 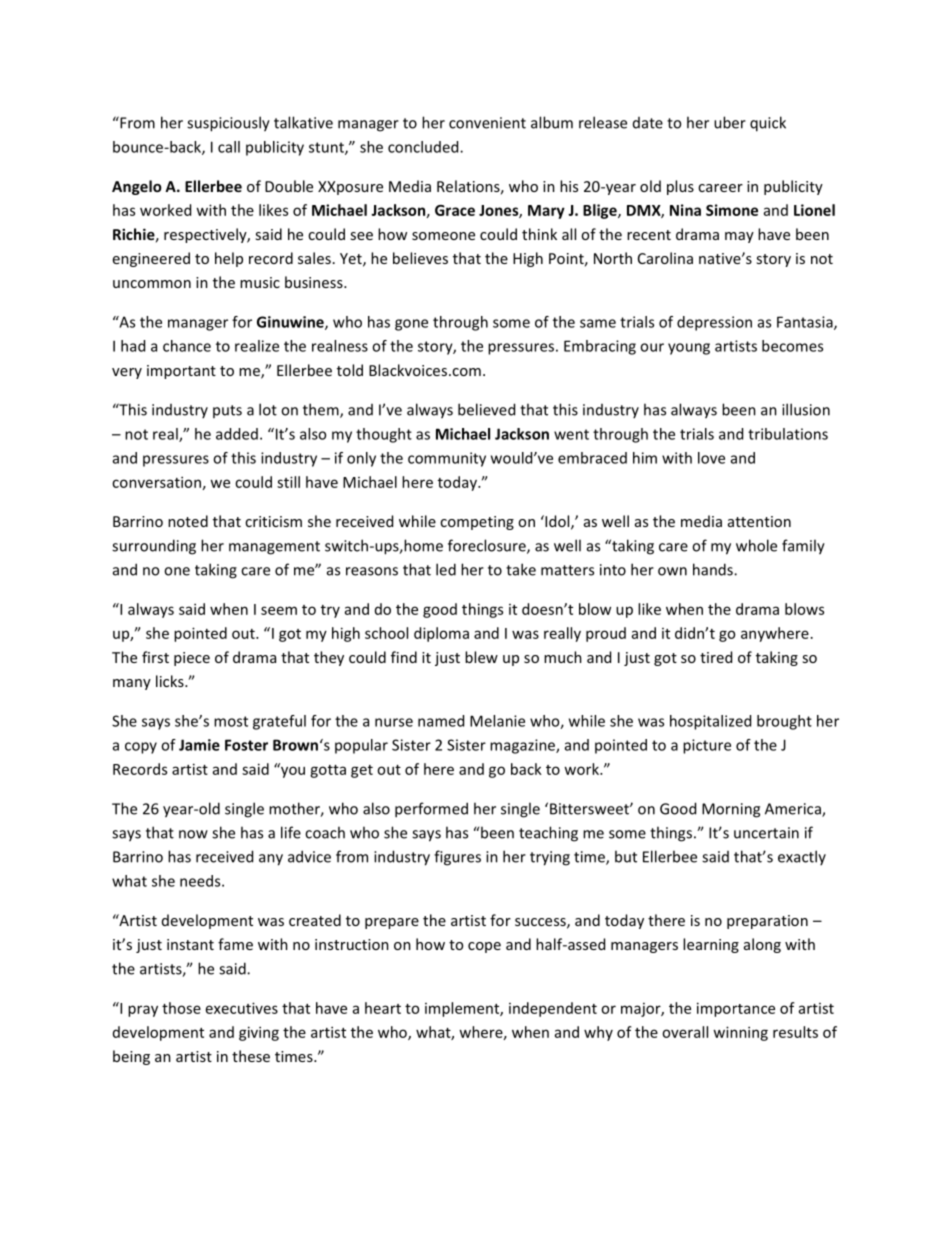 What do you see at coordinates (714, 569) in the screenshot?
I see `hands` at bounding box center [714, 569].
